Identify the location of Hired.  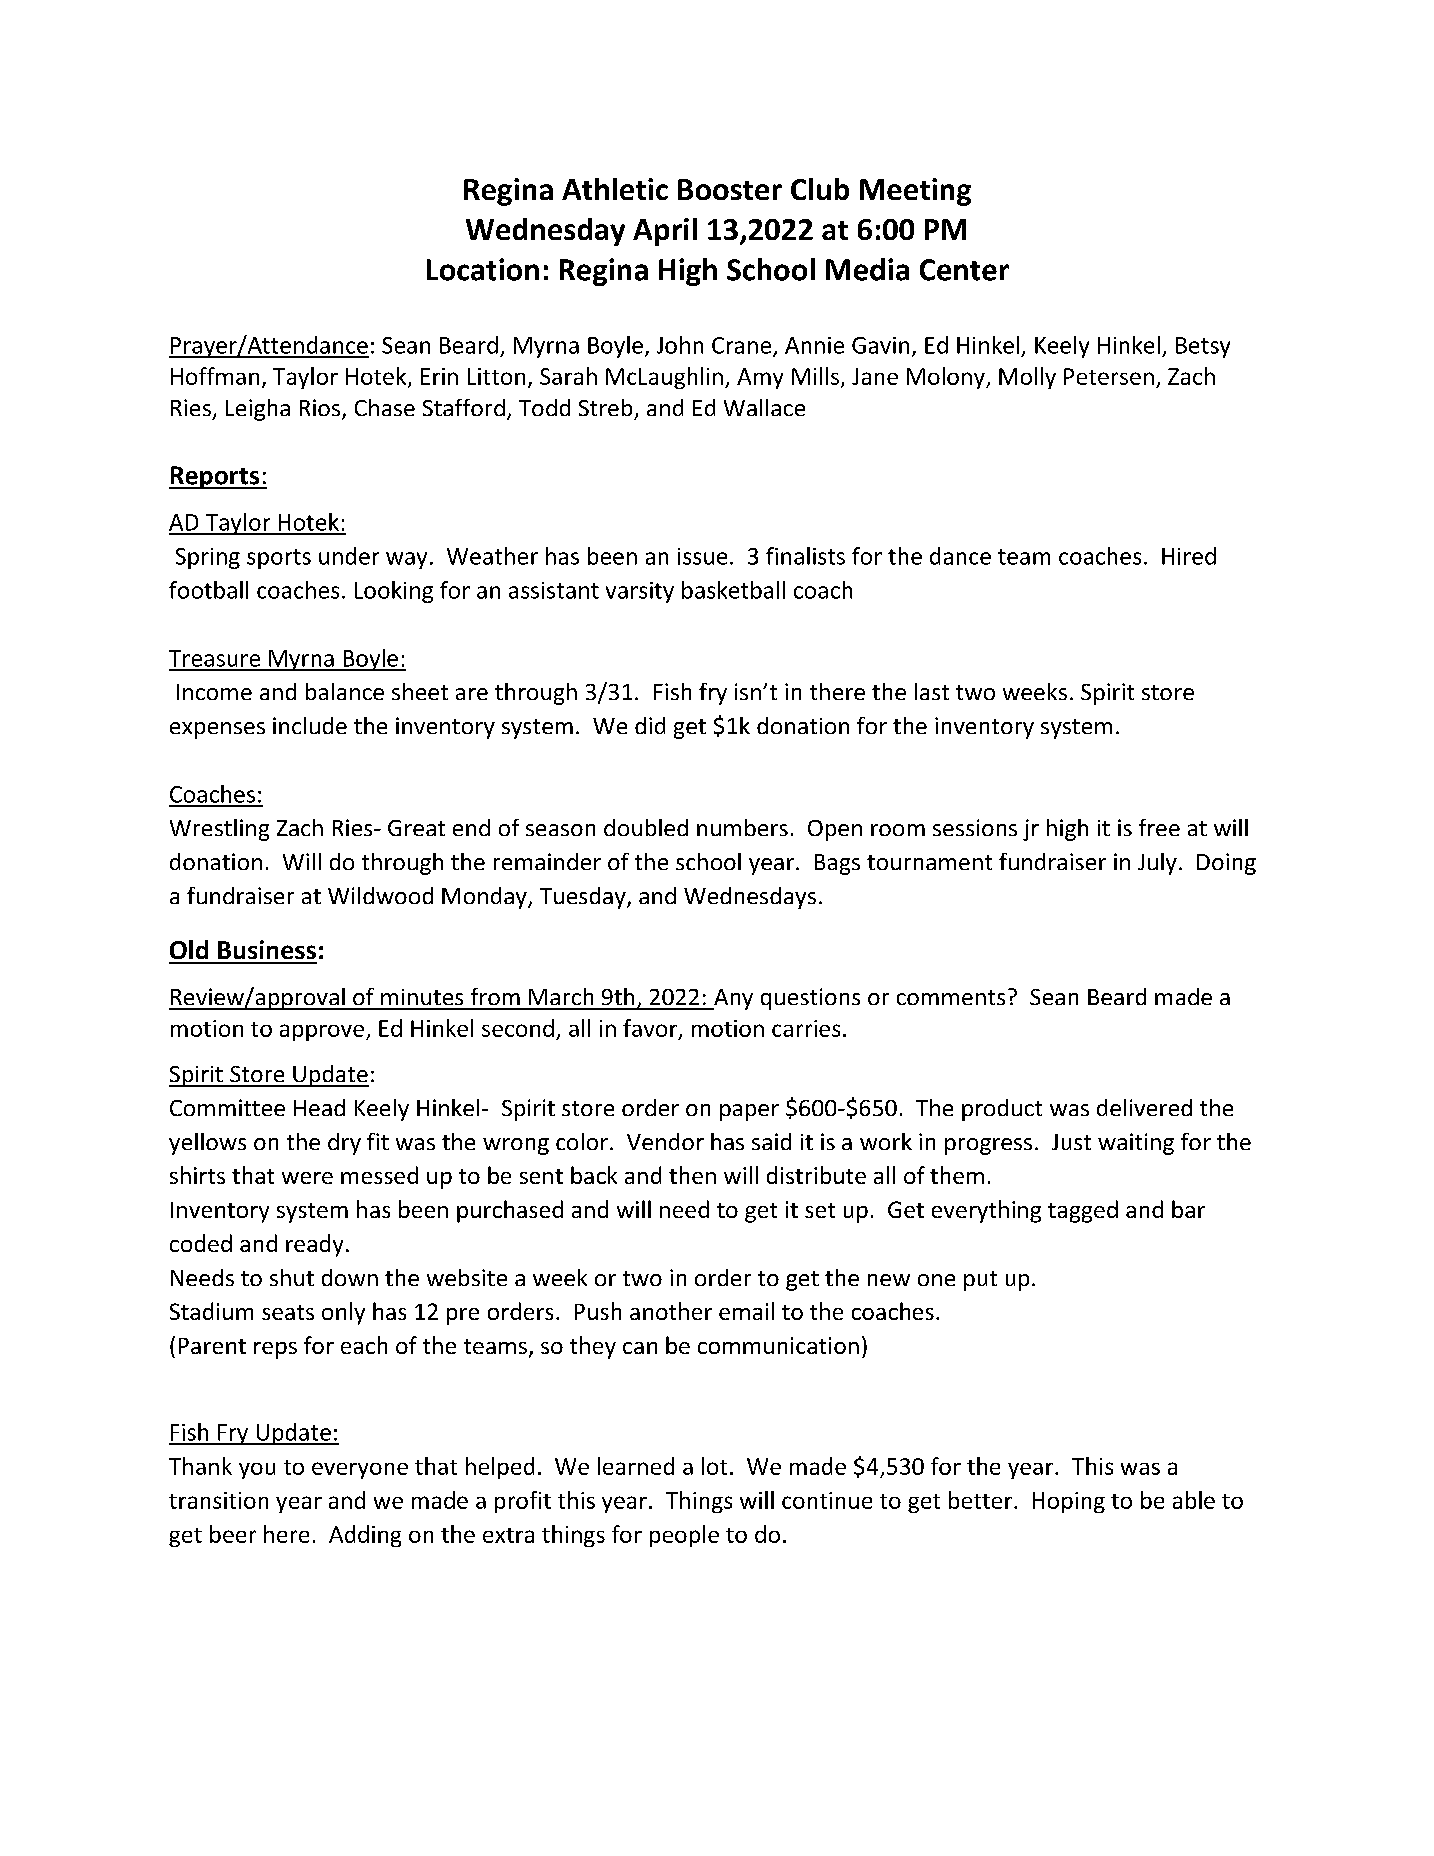
(1189, 556).
